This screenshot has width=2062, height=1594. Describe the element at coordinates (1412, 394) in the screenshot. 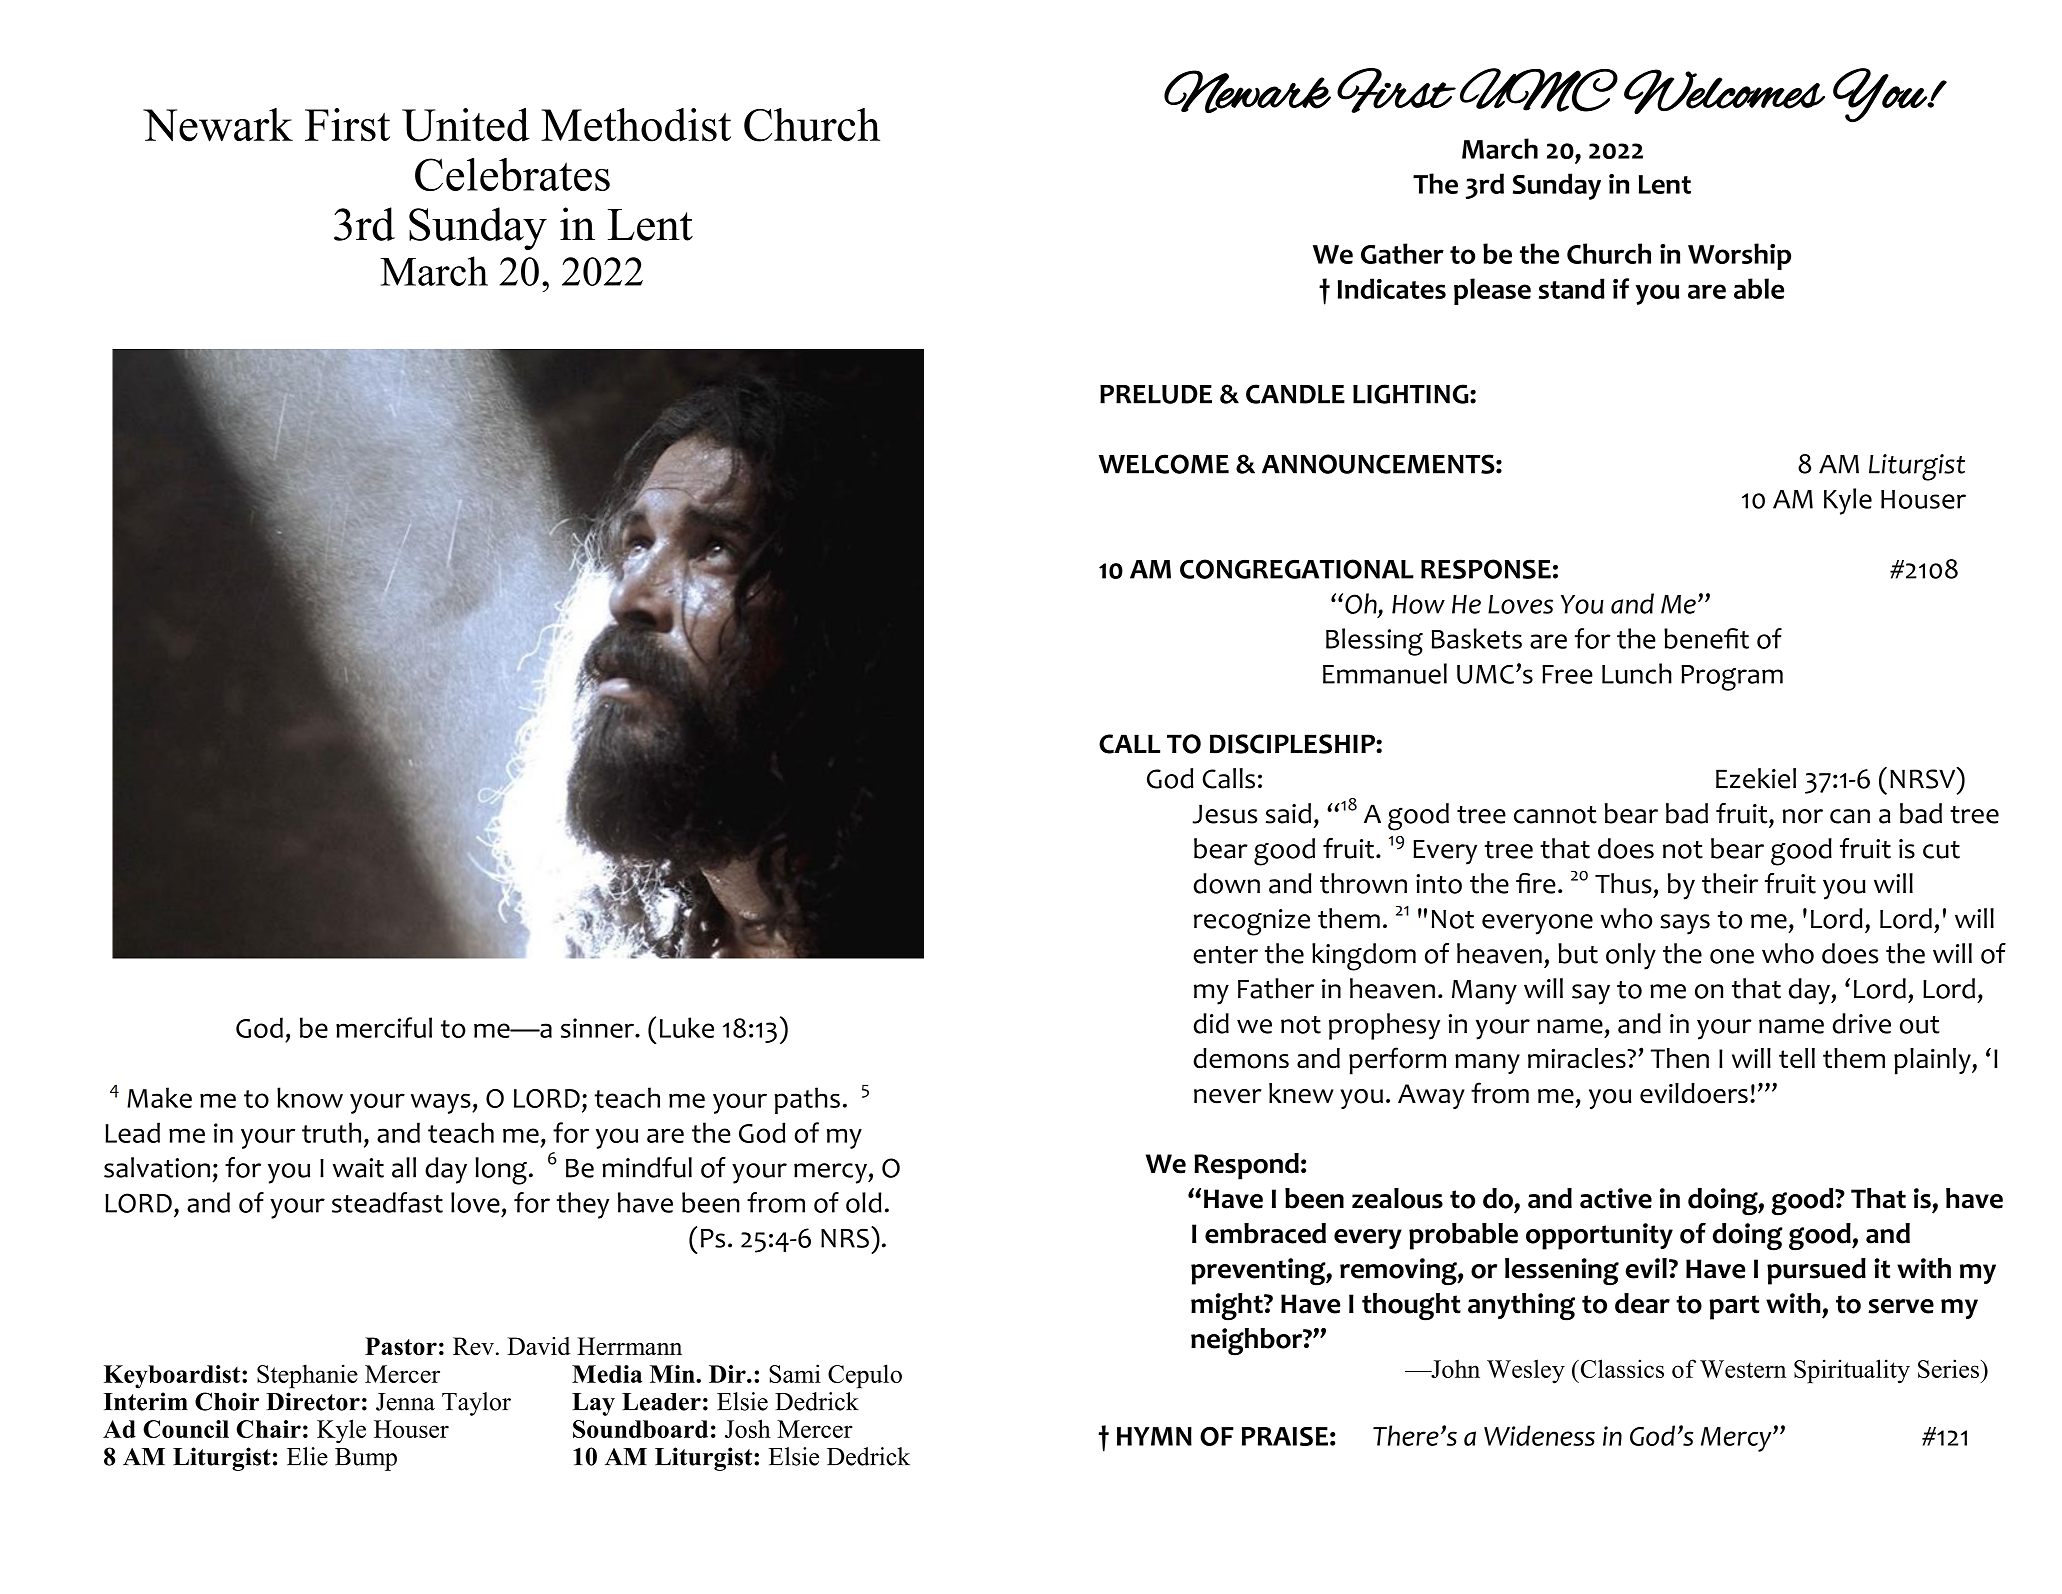

I see `LIGHTING` at that location.
